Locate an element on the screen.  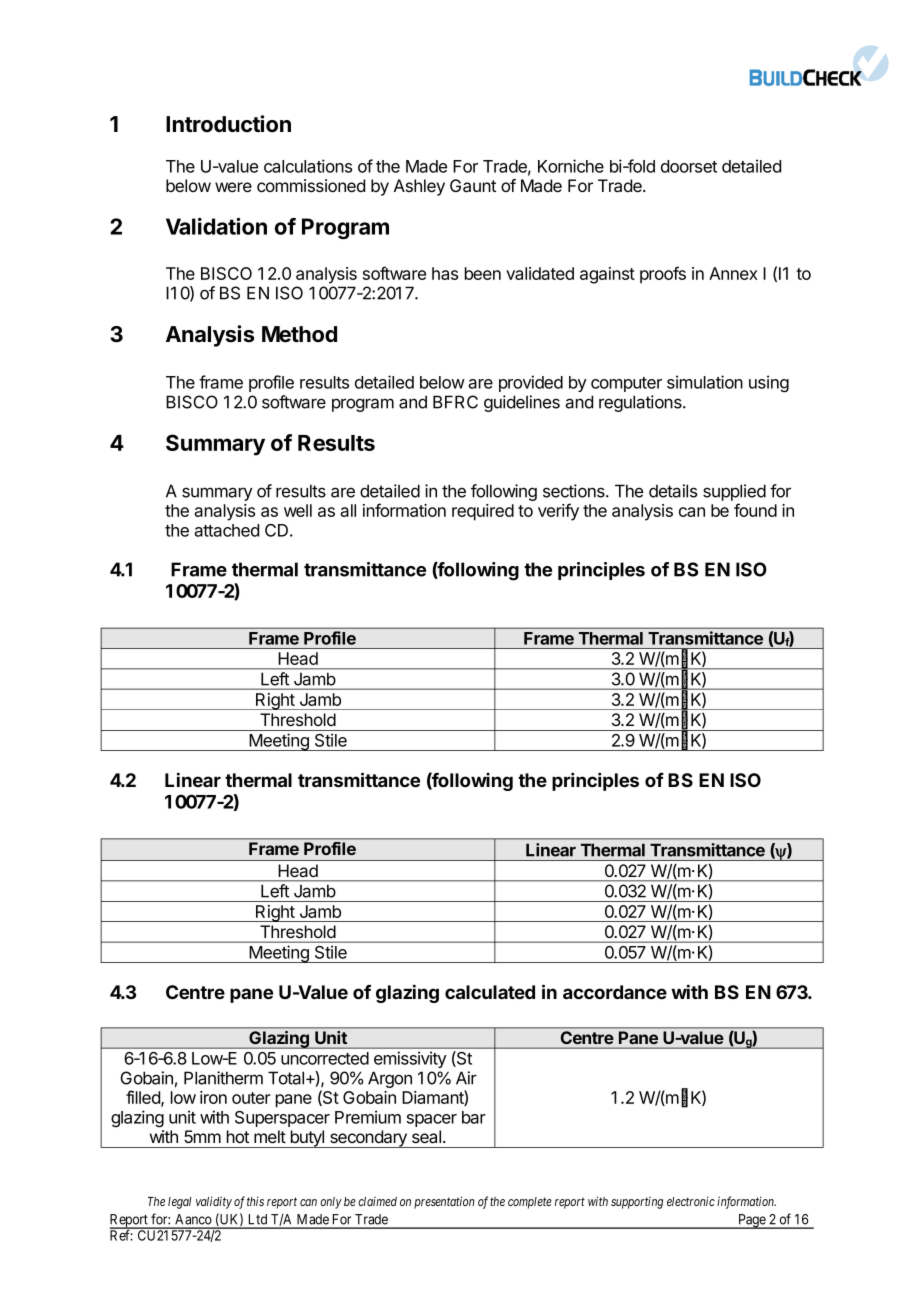
Method is located at coordinates (299, 334).
